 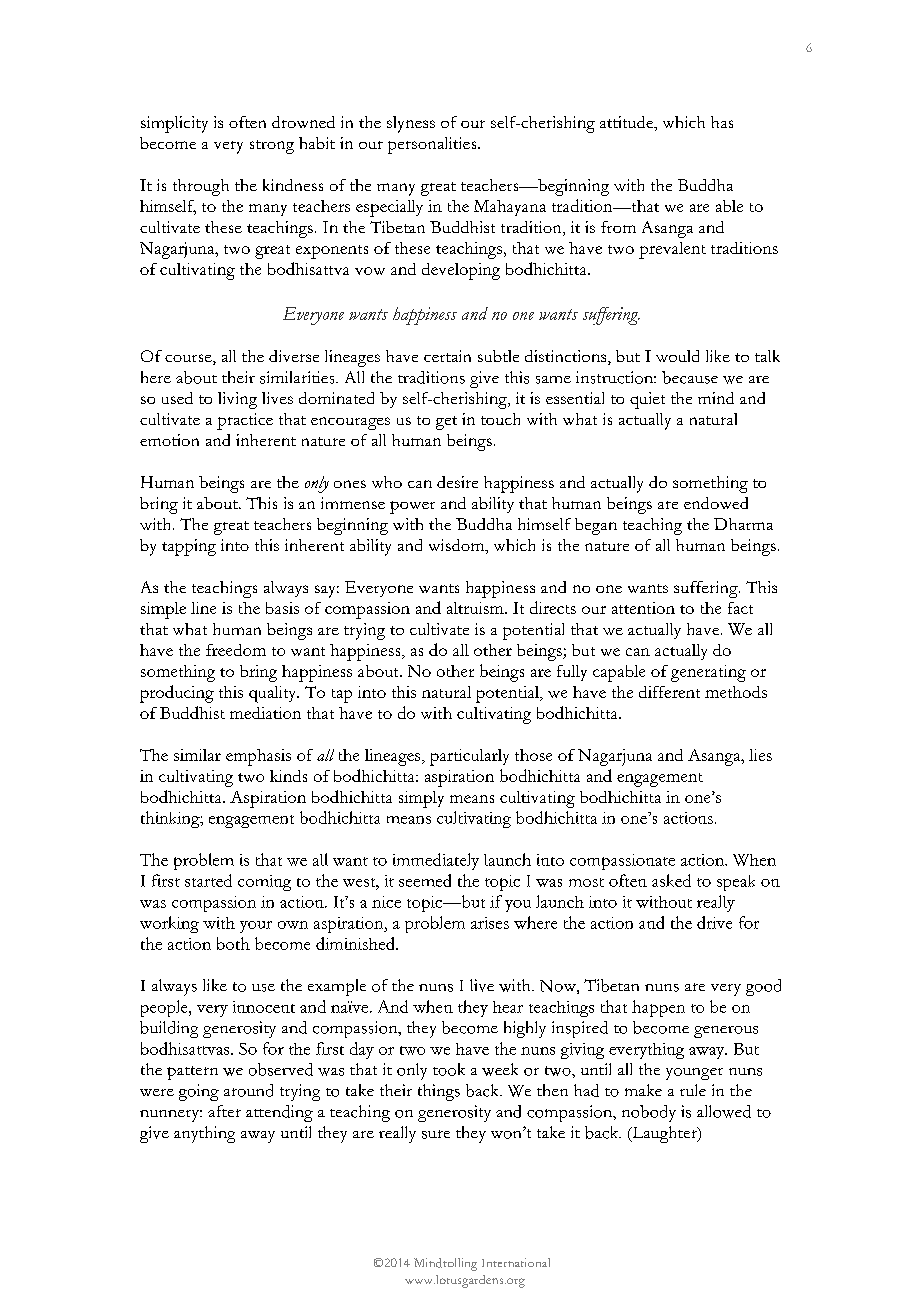 What do you see at coordinates (272, 147) in the document?
I see `strong` at bounding box center [272, 147].
